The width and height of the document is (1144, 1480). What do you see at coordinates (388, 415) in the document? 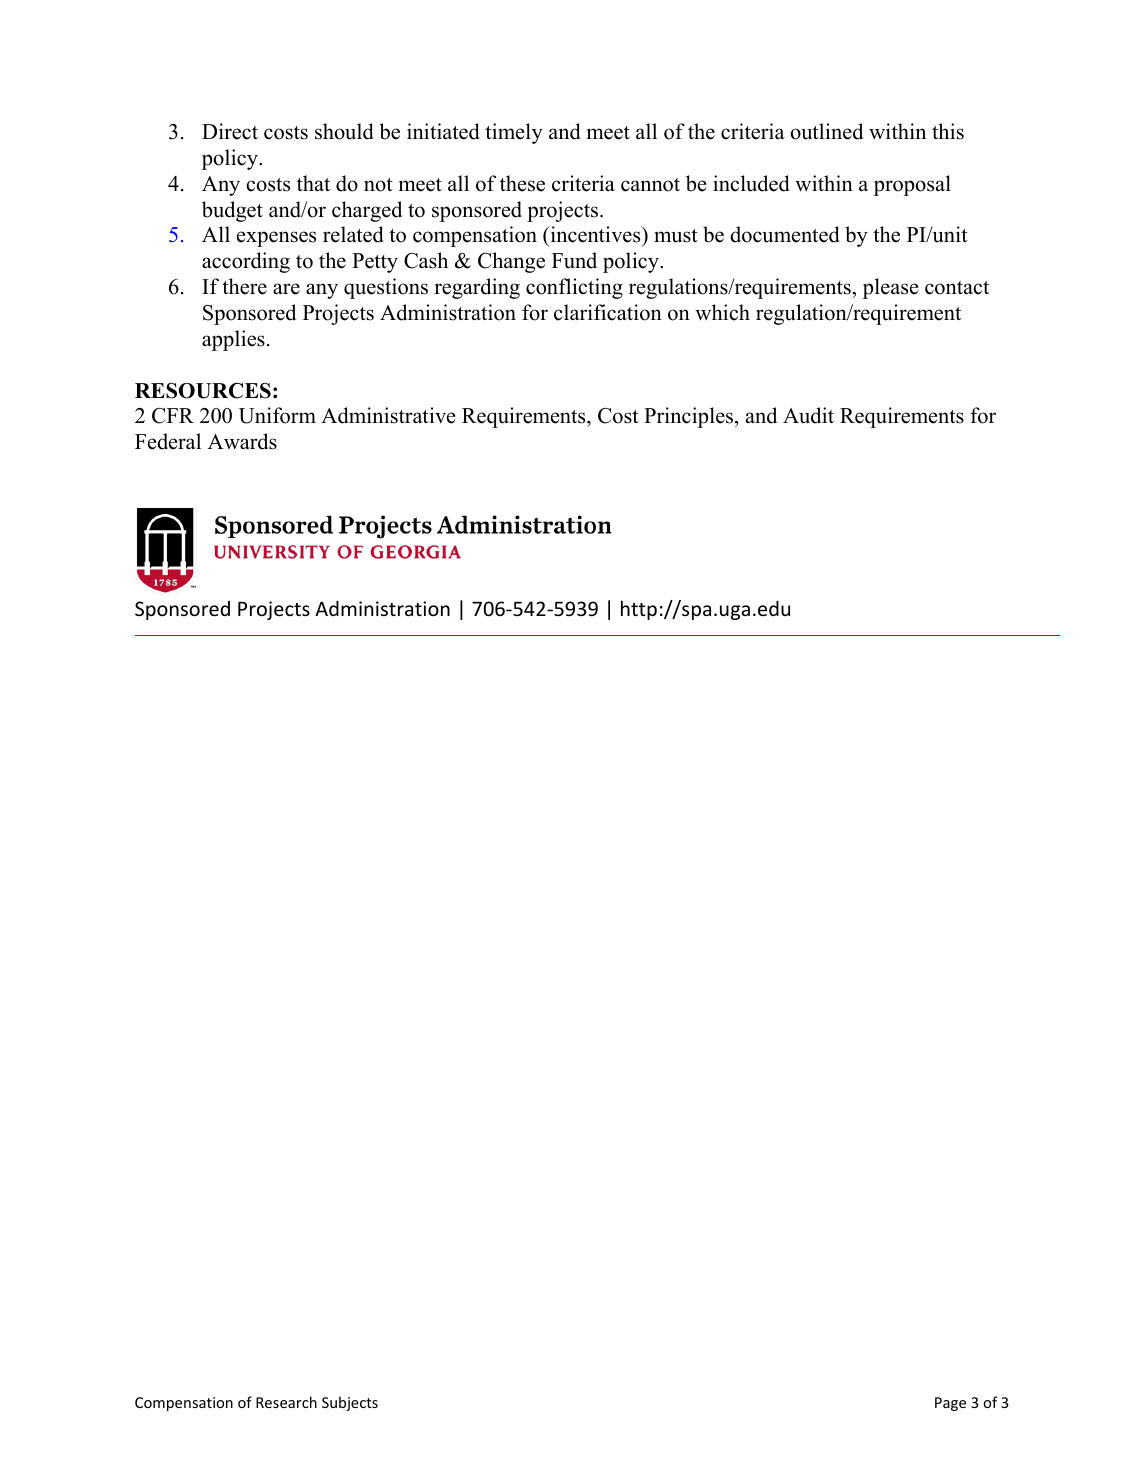
I see `Administrative` at bounding box center [388, 415].
